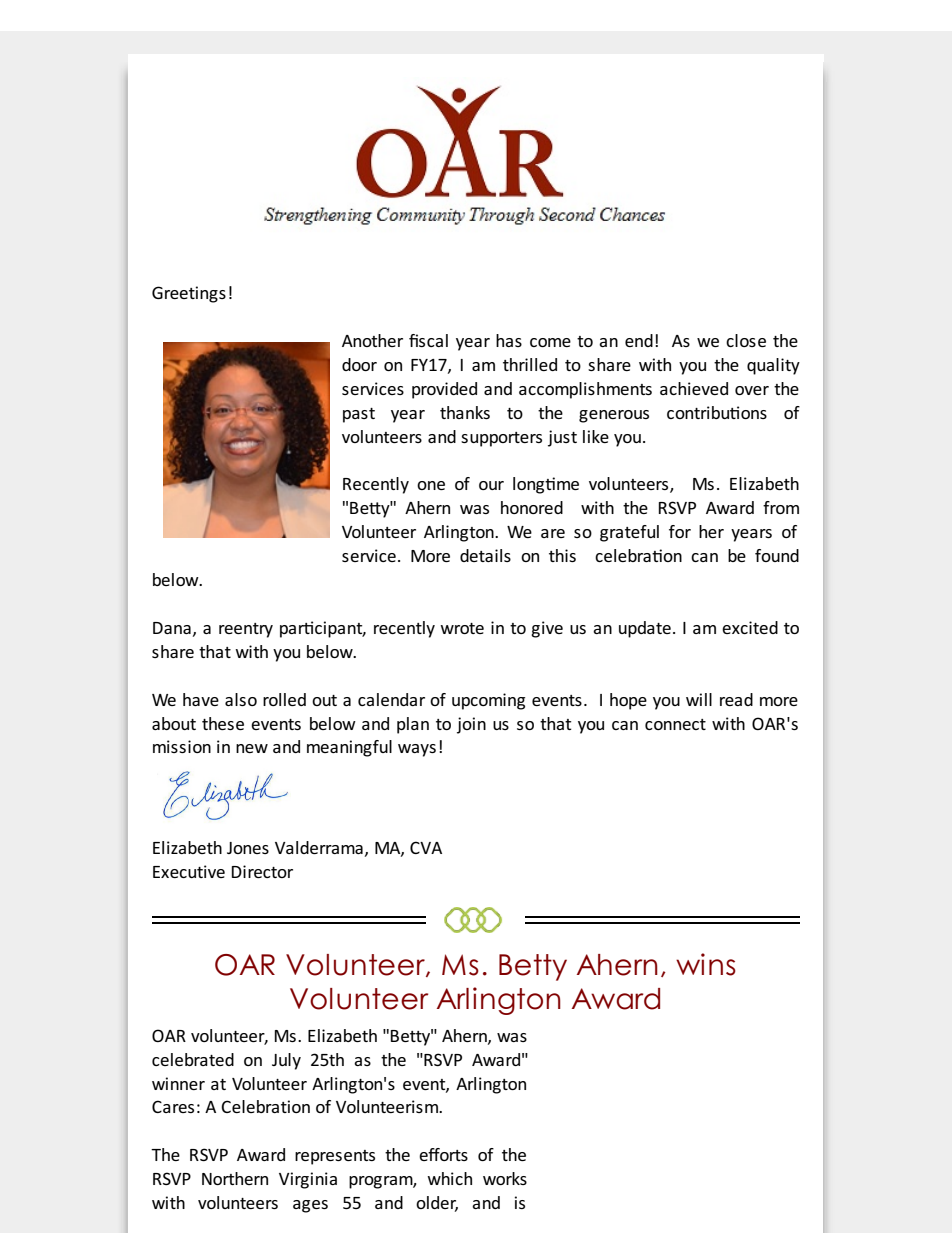 The height and width of the screenshot is (1233, 952). Describe the element at coordinates (235, 1178) in the screenshot. I see `Northern` at that location.
